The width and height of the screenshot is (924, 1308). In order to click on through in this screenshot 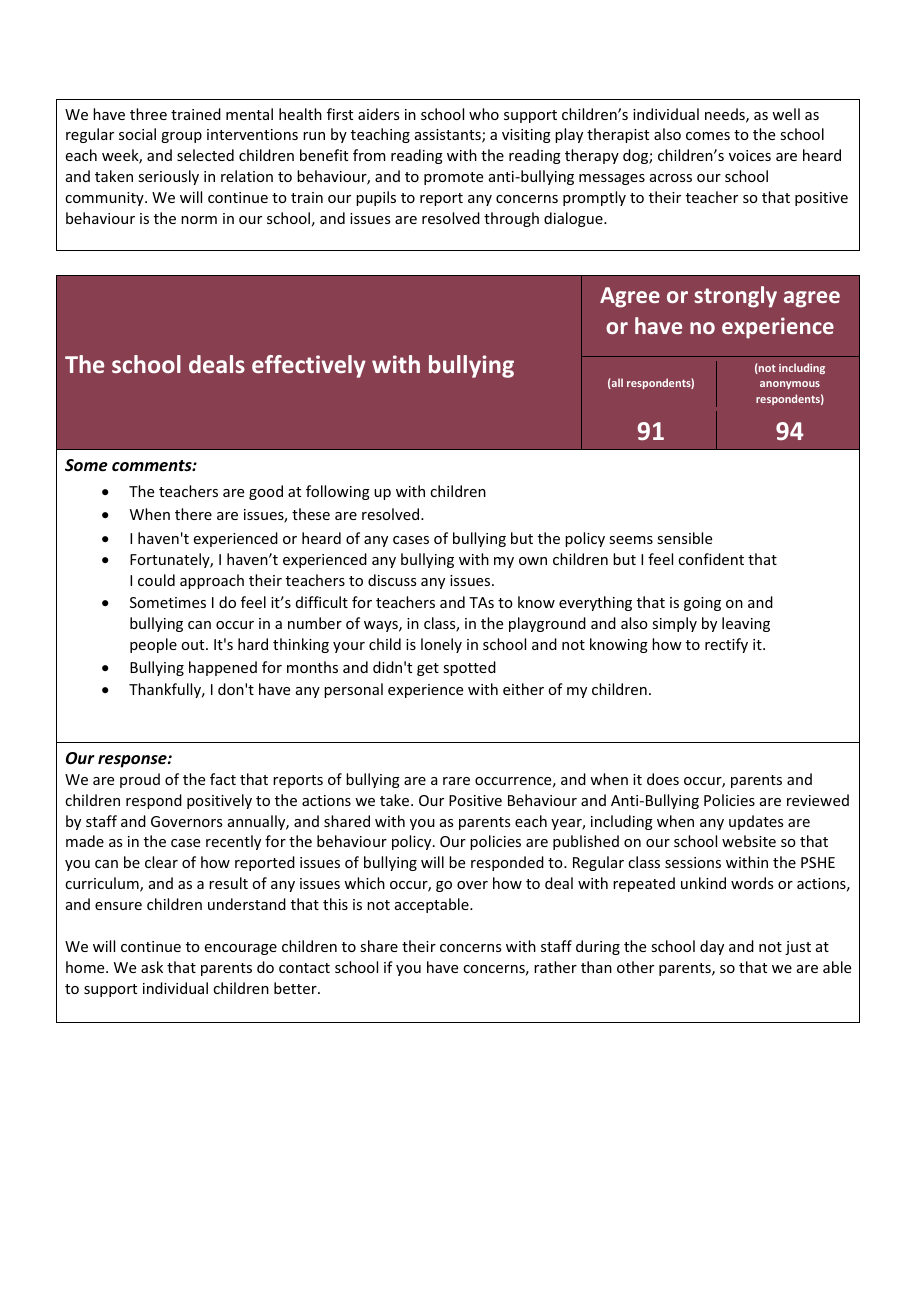, I will do `click(511, 219)`.
